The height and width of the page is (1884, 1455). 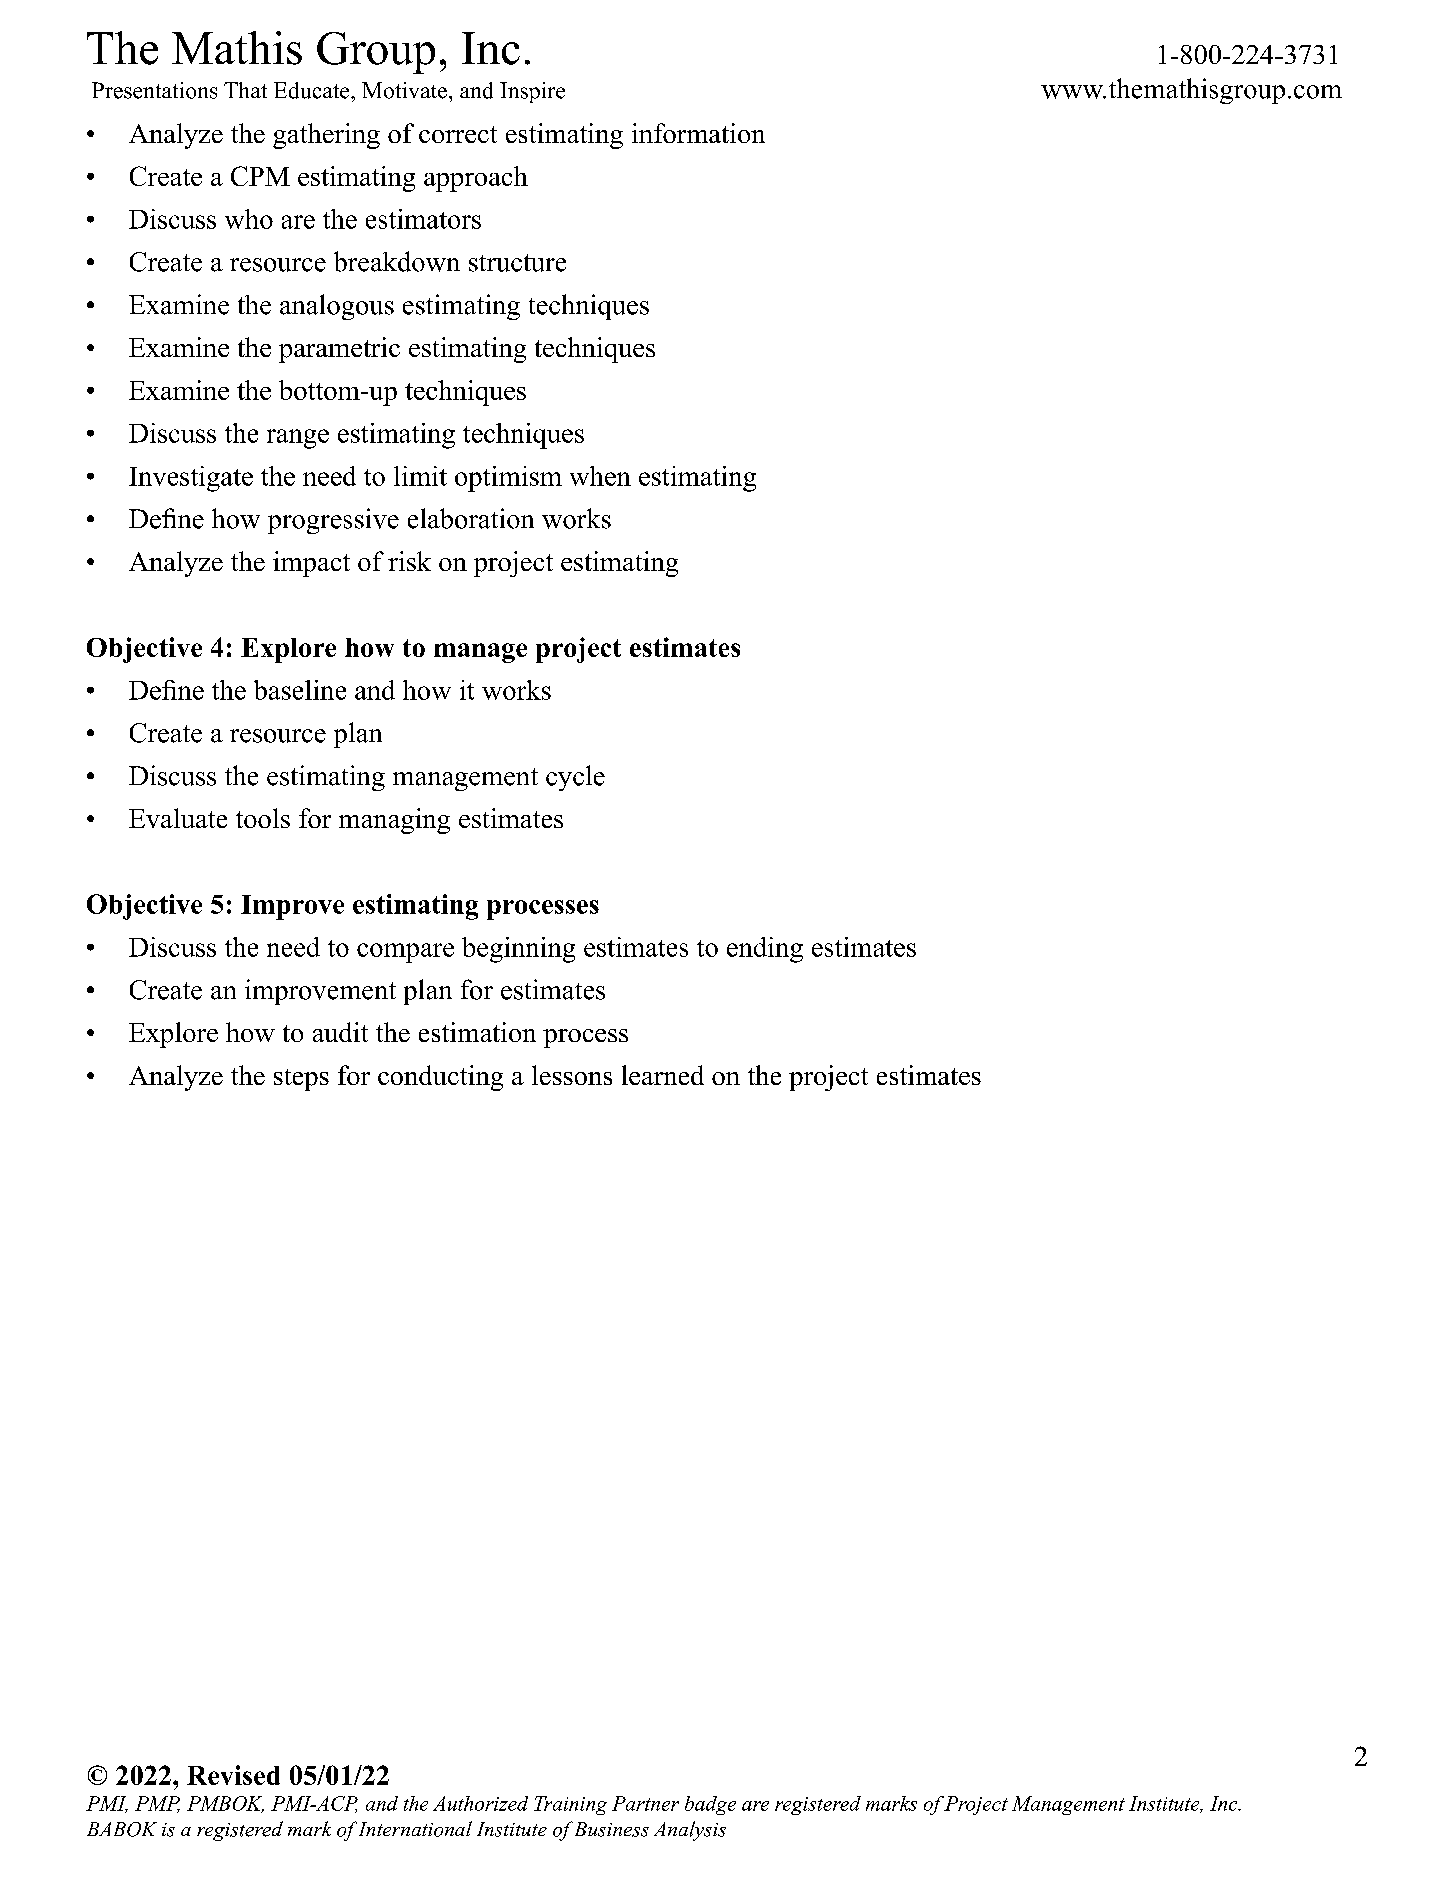 What do you see at coordinates (440, 1078) in the page?
I see `conducting` at bounding box center [440, 1078].
